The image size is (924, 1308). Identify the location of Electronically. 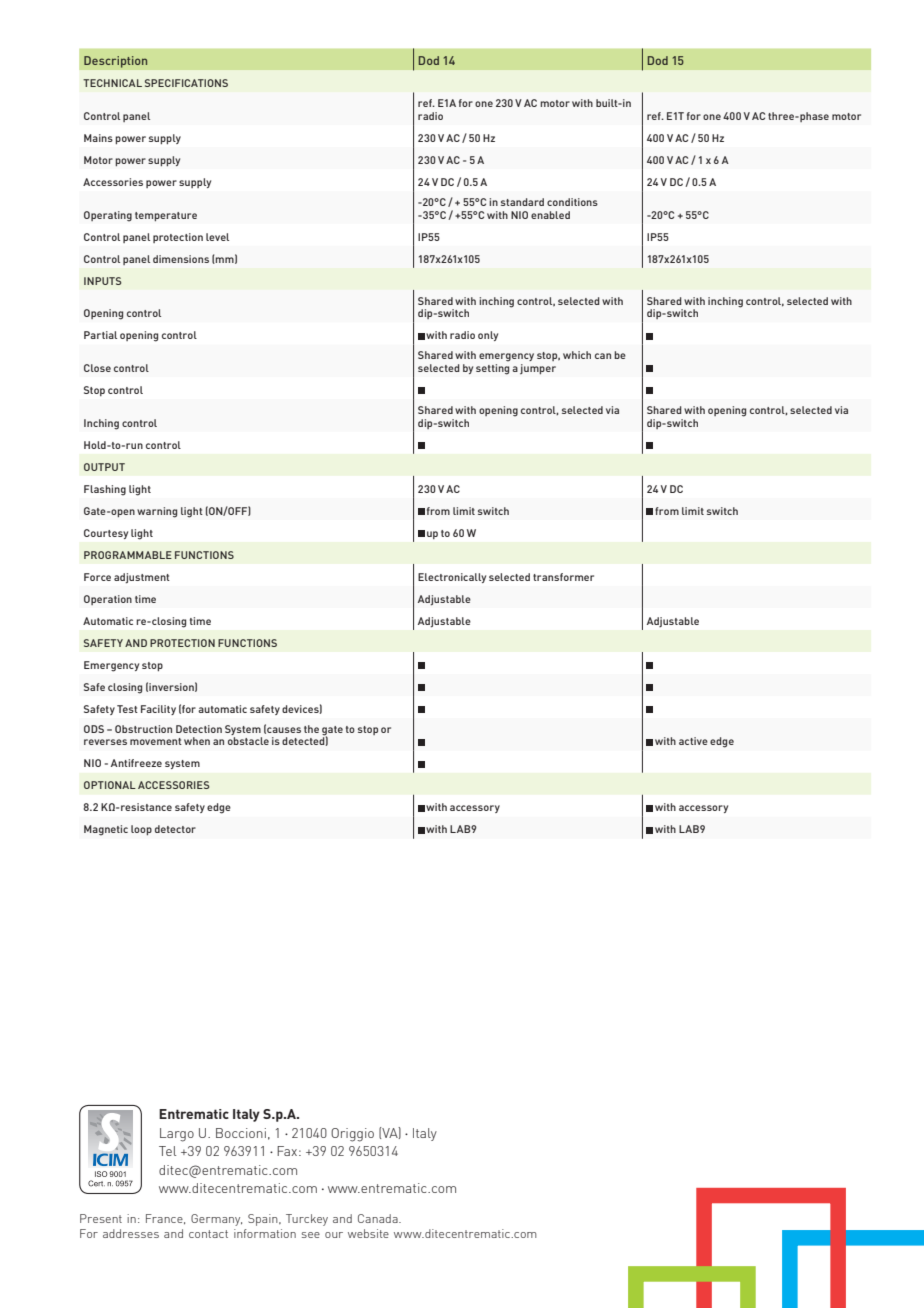
(452, 578).
